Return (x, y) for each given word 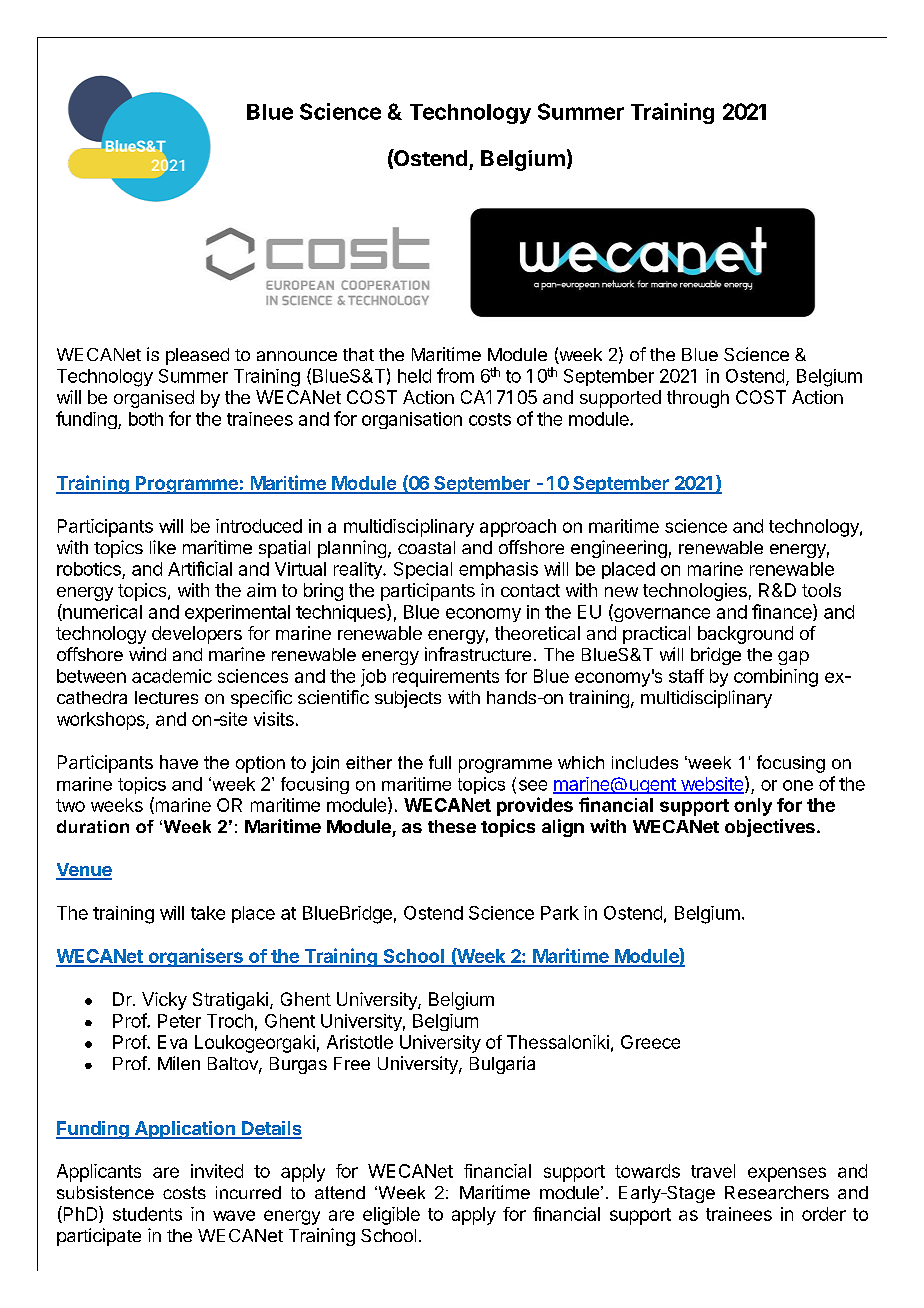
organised (154, 399)
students (147, 1214)
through (698, 399)
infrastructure (478, 654)
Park (560, 913)
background (745, 635)
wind (147, 654)
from (455, 375)
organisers (195, 957)
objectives (770, 828)
